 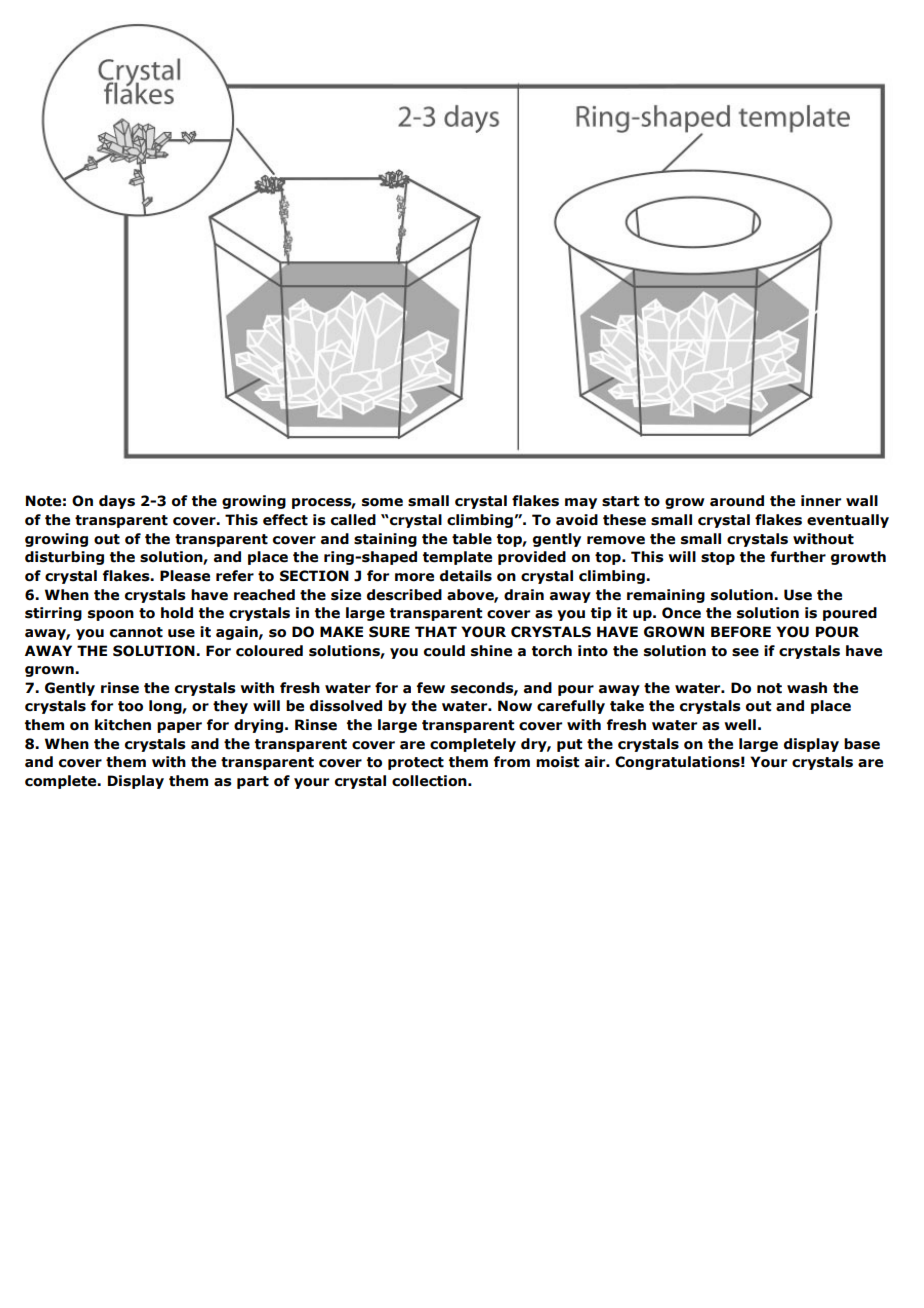 What do you see at coordinates (718, 558) in the page?
I see `stop` at bounding box center [718, 558].
